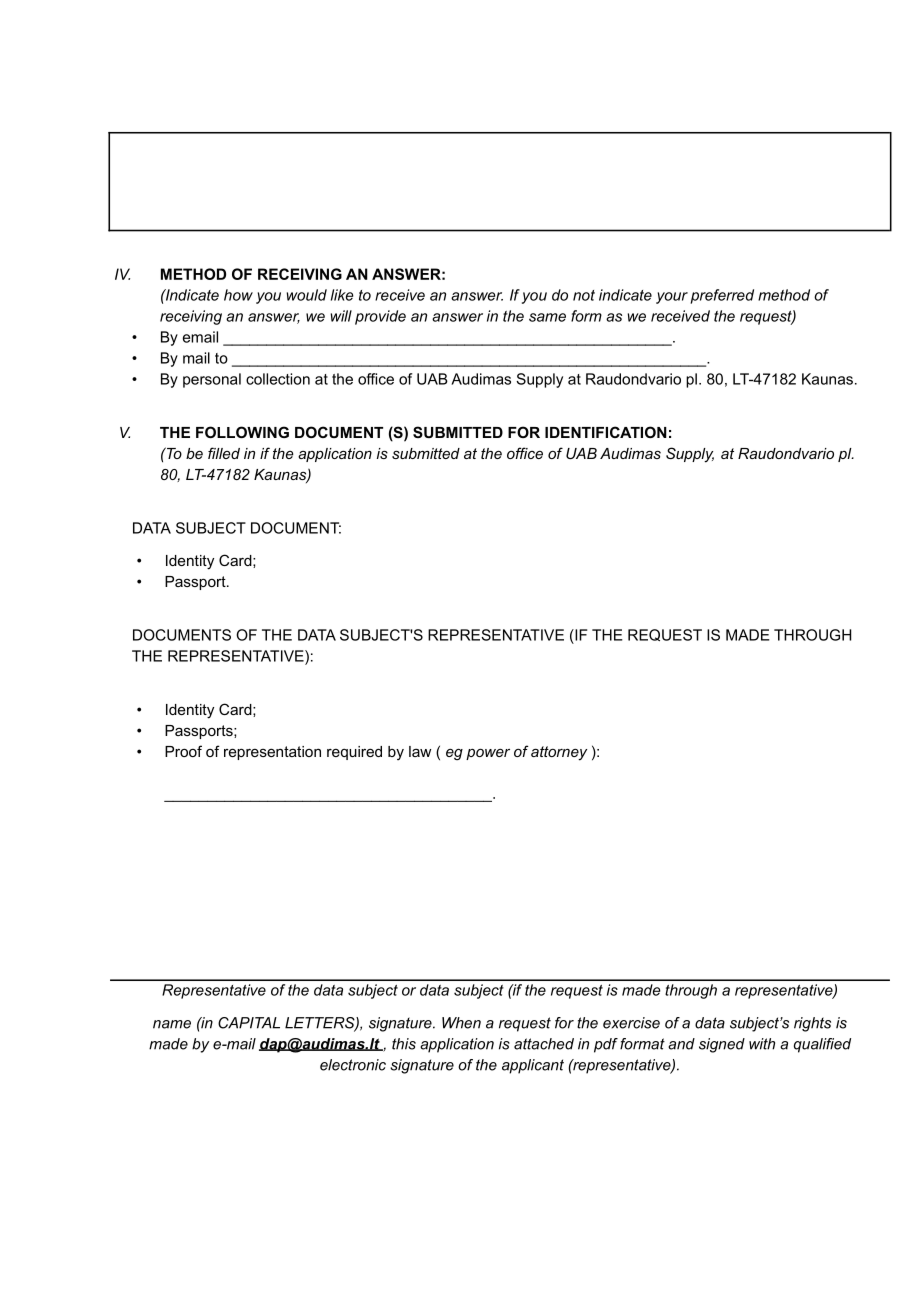  What do you see at coordinates (722, 296) in the screenshot?
I see `preferred` at bounding box center [722, 296].
